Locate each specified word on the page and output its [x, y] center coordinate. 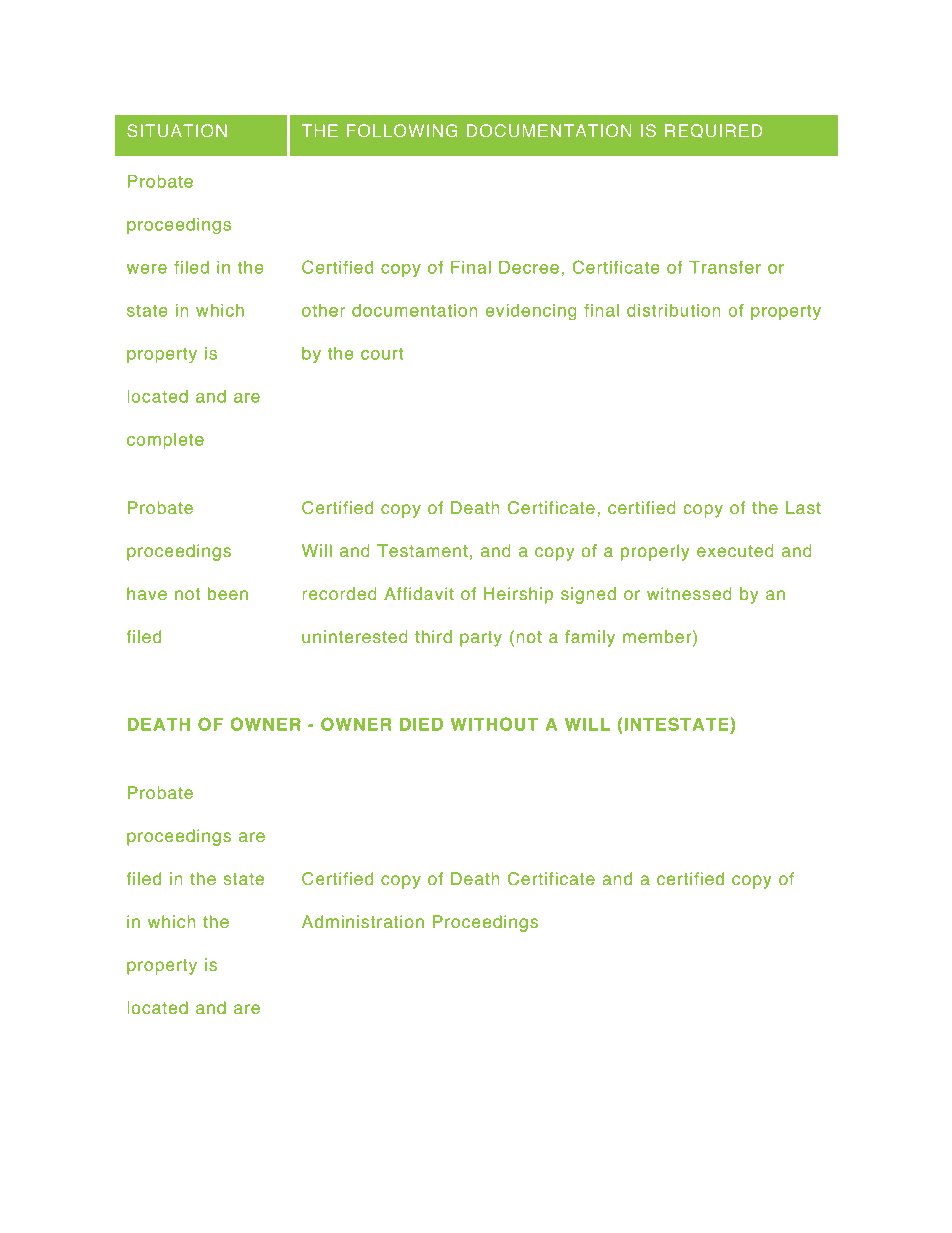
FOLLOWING [402, 130]
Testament [422, 551]
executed [735, 551]
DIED [421, 724]
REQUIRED [713, 131]
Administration [363, 922]
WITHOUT [494, 724]
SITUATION [177, 130]
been [228, 594]
